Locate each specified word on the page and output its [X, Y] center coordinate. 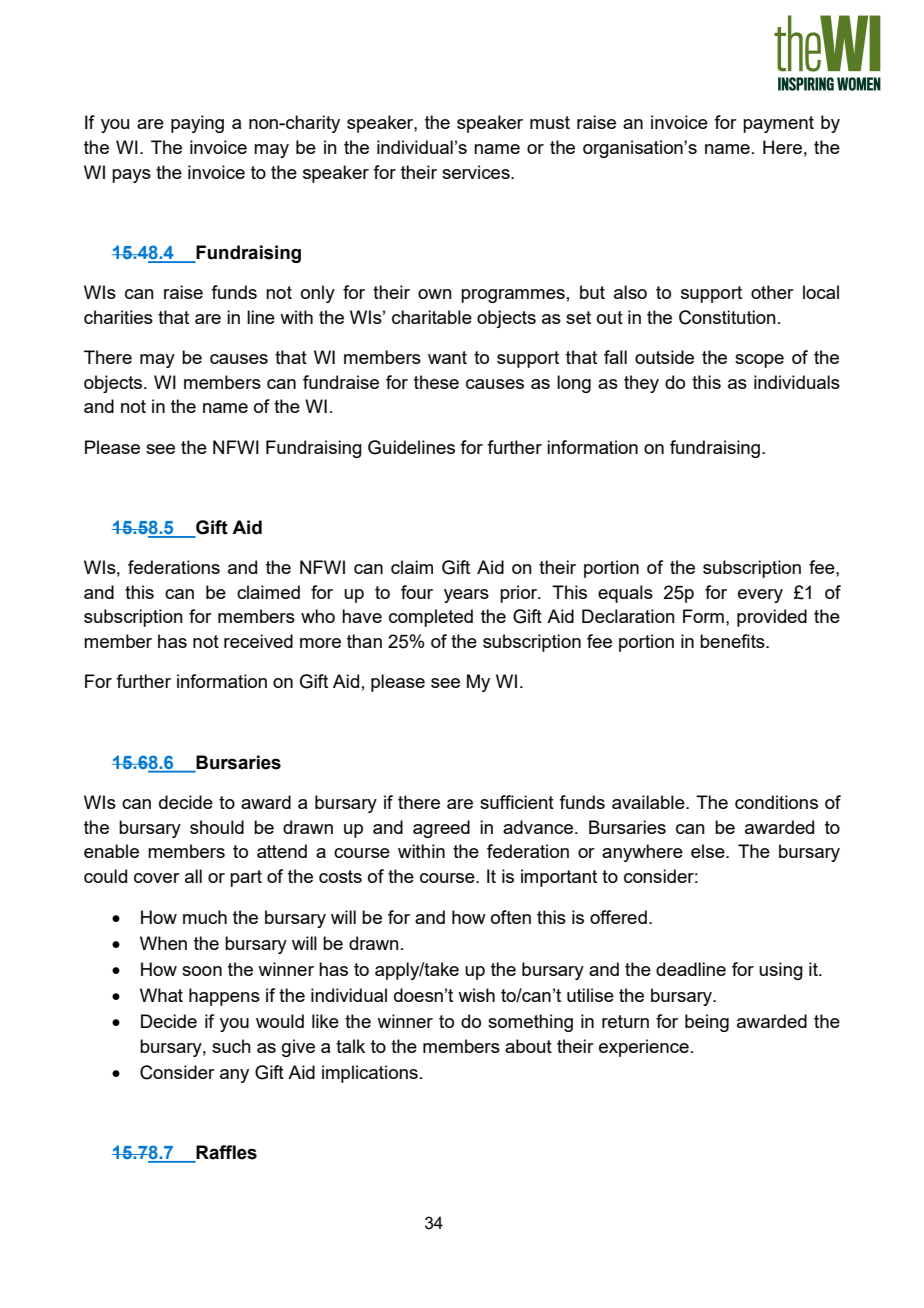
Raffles [225, 1153]
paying [197, 124]
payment [778, 124]
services [477, 172]
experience [644, 1048]
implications [370, 1074]
